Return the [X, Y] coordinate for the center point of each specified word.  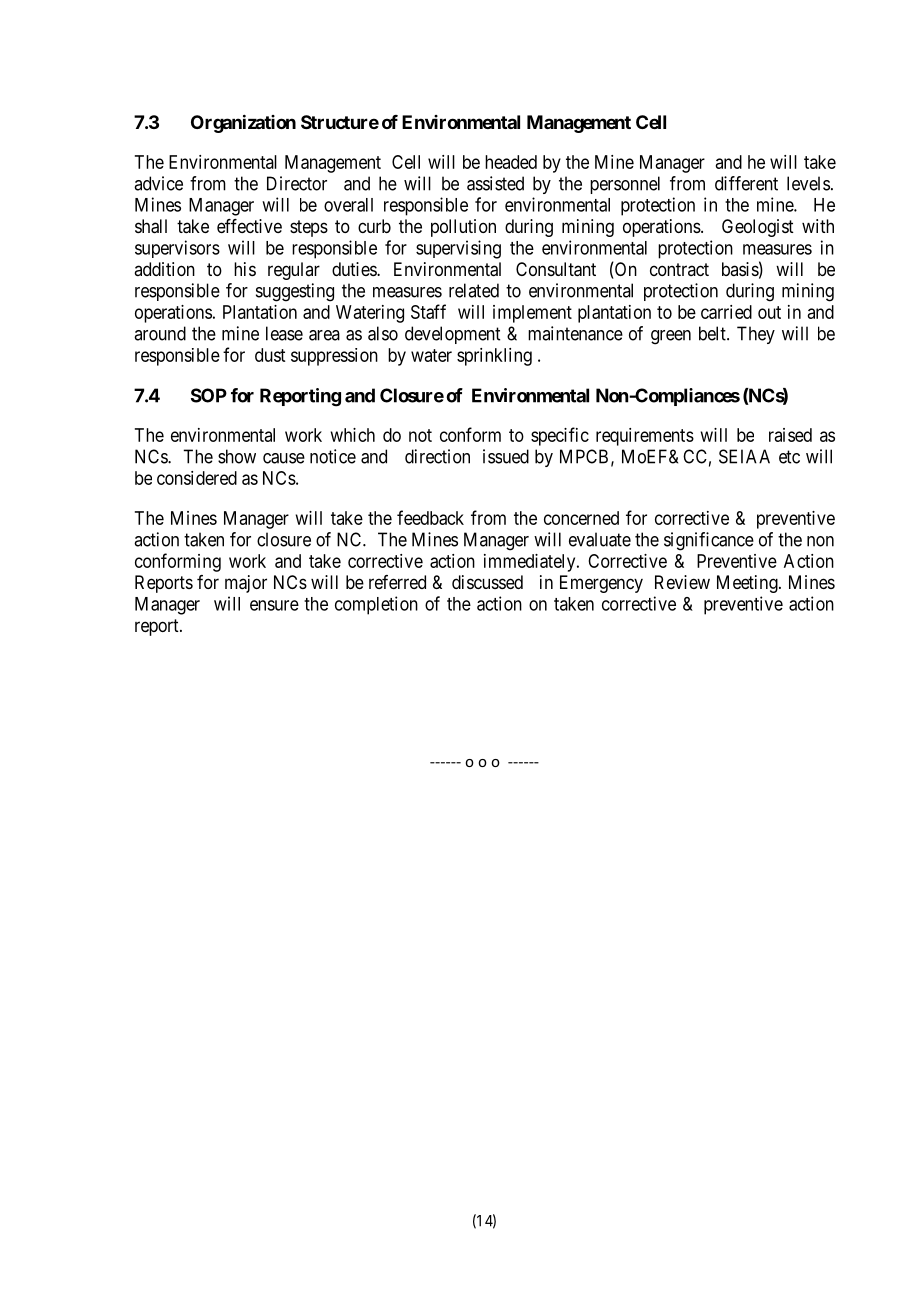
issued [506, 456]
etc [789, 457]
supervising [458, 249]
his [245, 269]
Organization [243, 123]
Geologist [758, 228]
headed [511, 162]
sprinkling [494, 357]
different [746, 183]
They [756, 335]
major [246, 584]
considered [197, 478]
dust [270, 355]
